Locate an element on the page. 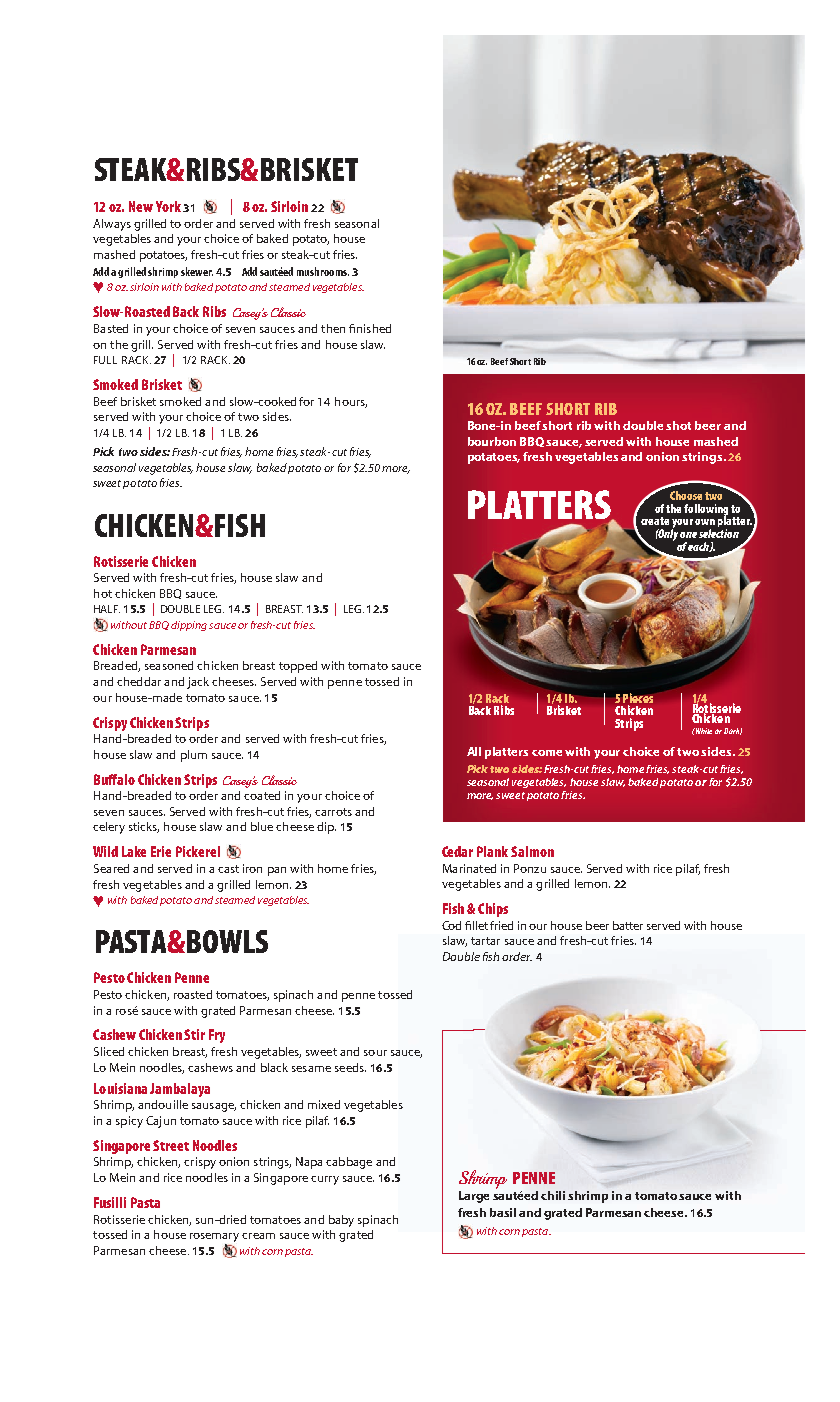  batter is located at coordinates (628, 925).
